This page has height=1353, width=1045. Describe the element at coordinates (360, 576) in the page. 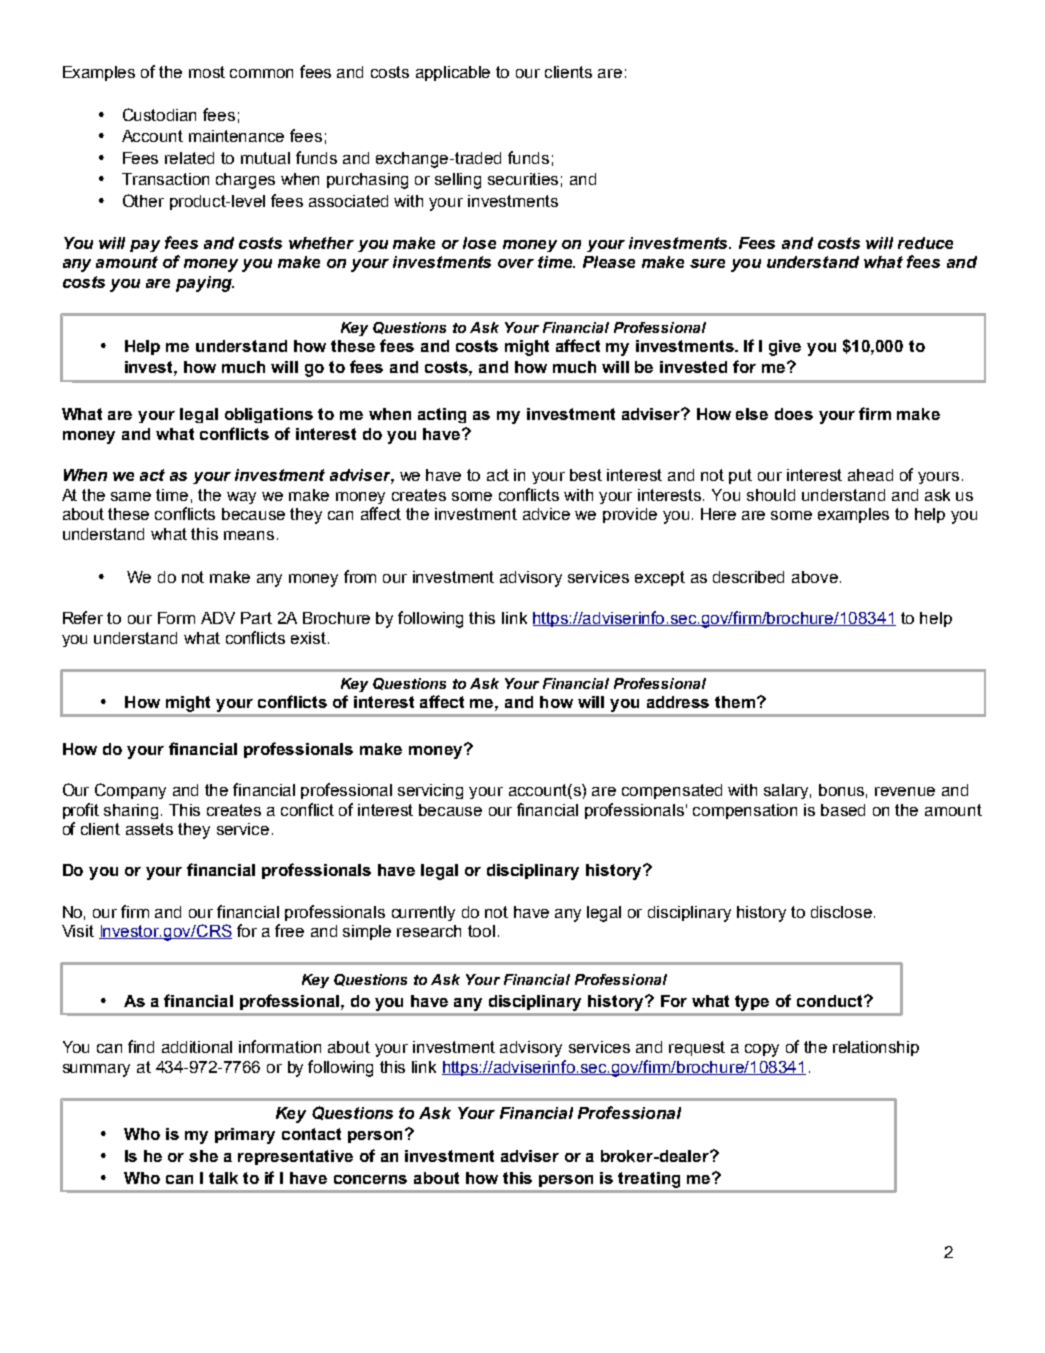

I see `from` at that location.
